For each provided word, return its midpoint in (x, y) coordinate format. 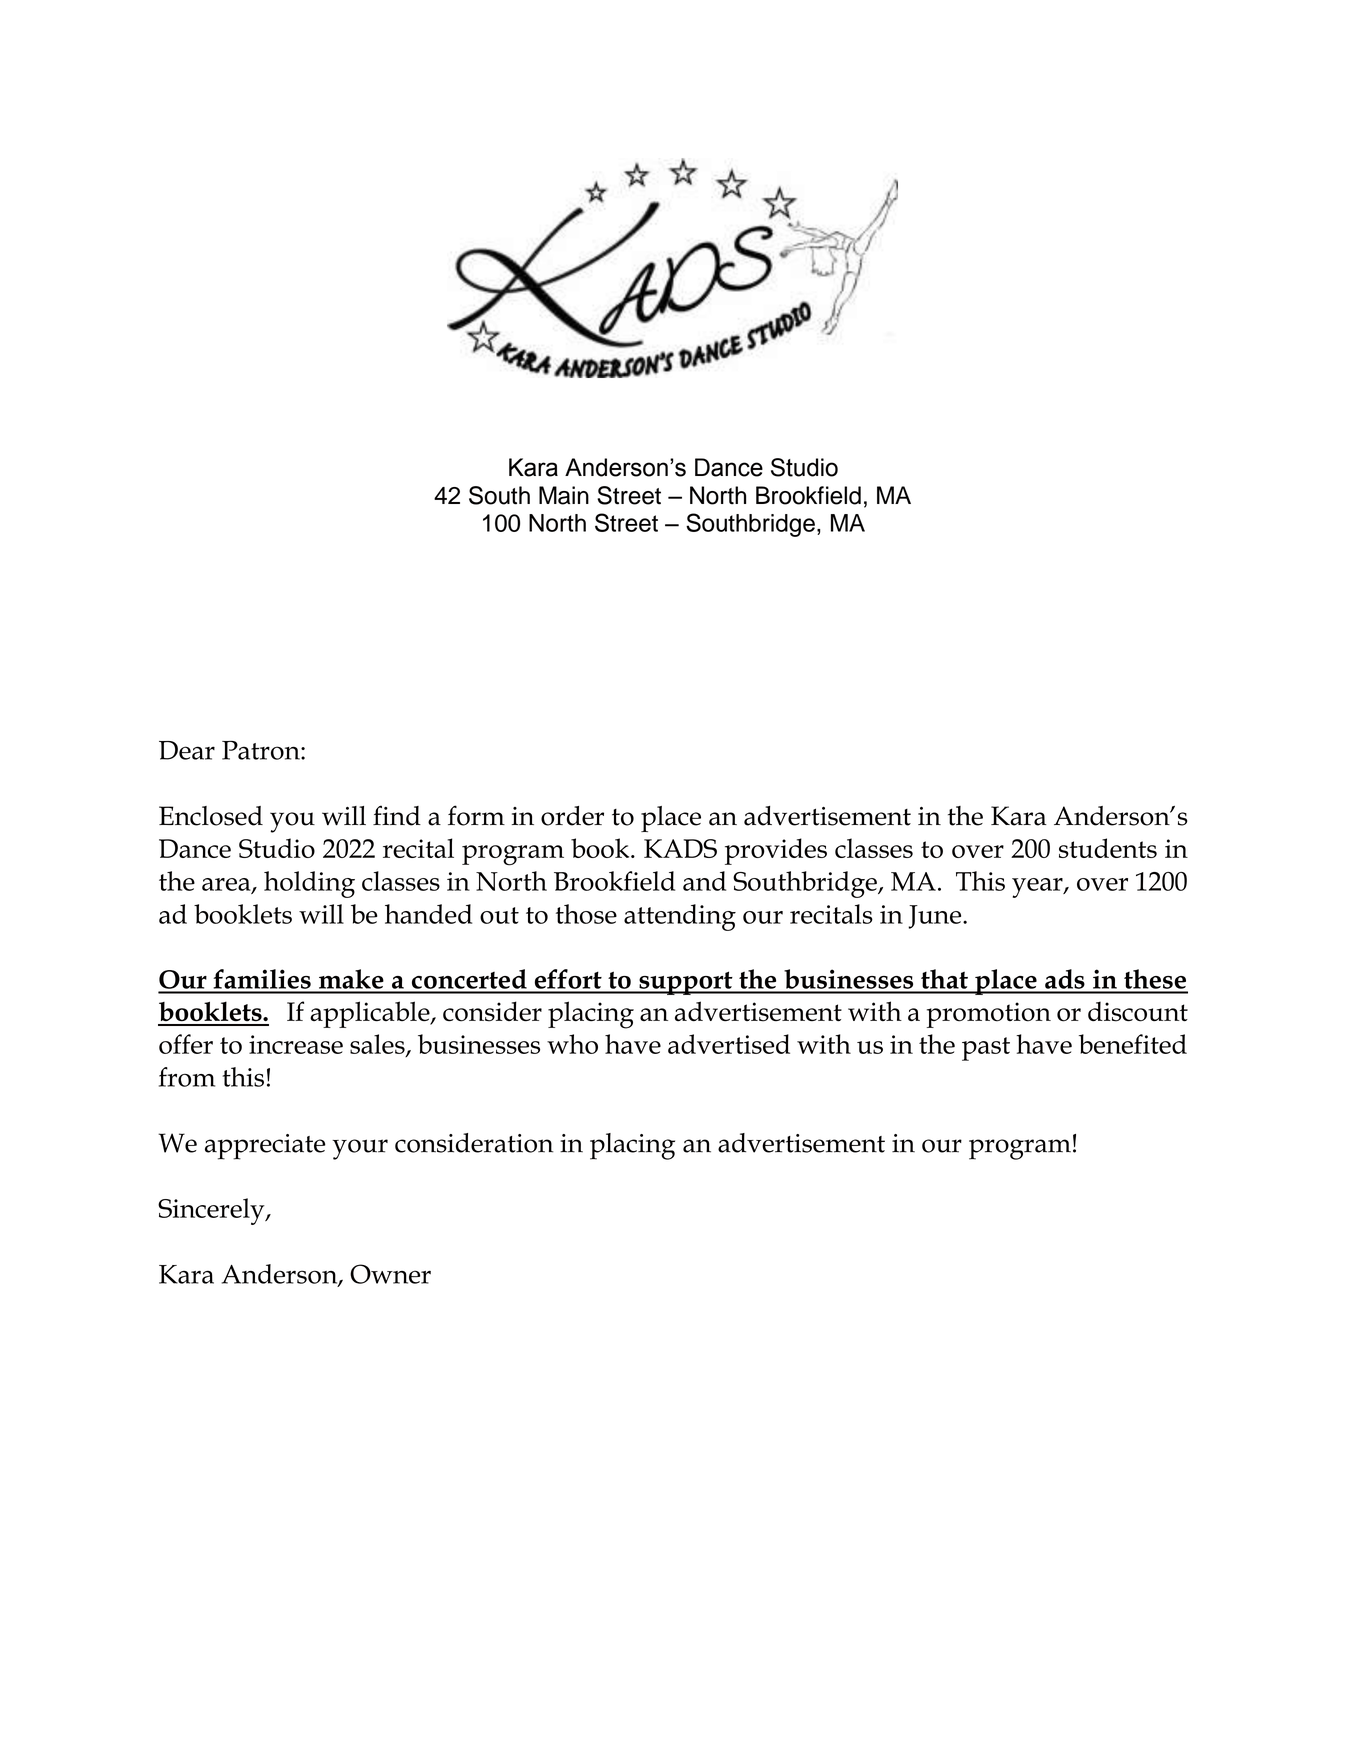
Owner (390, 1274)
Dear (187, 750)
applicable (371, 1014)
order (572, 816)
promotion (989, 1015)
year (1038, 888)
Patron (262, 750)
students (1108, 848)
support (686, 983)
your (360, 1149)
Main (564, 495)
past (986, 1049)
